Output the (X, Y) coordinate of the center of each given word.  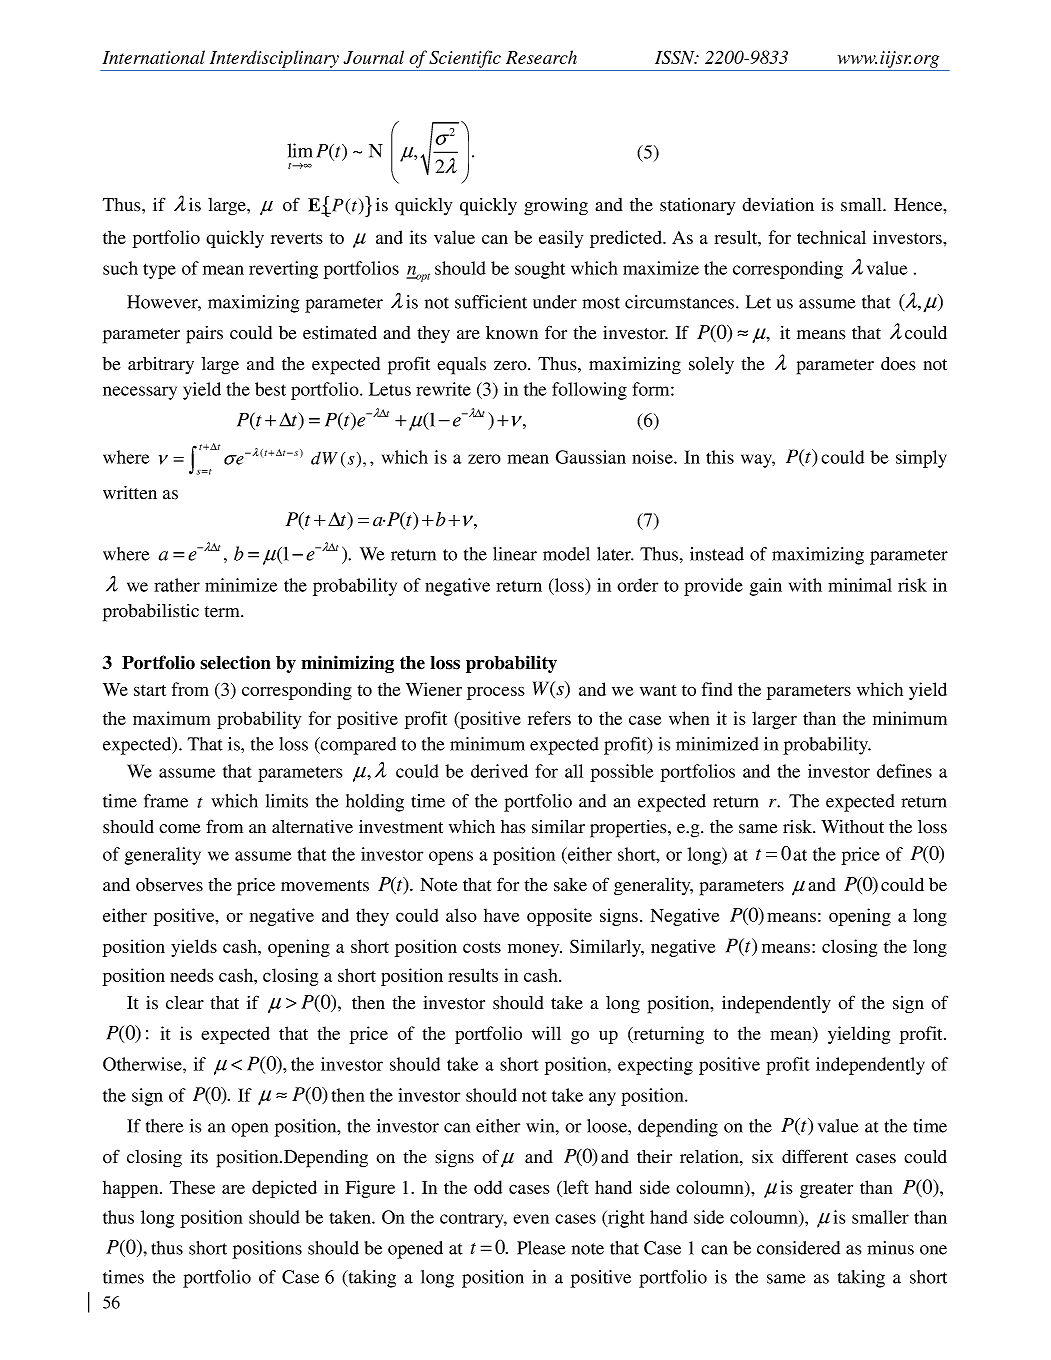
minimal (860, 585)
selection (235, 662)
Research (541, 57)
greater (826, 1190)
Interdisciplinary (274, 59)
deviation (778, 205)
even (531, 1219)
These (192, 1187)
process (496, 693)
